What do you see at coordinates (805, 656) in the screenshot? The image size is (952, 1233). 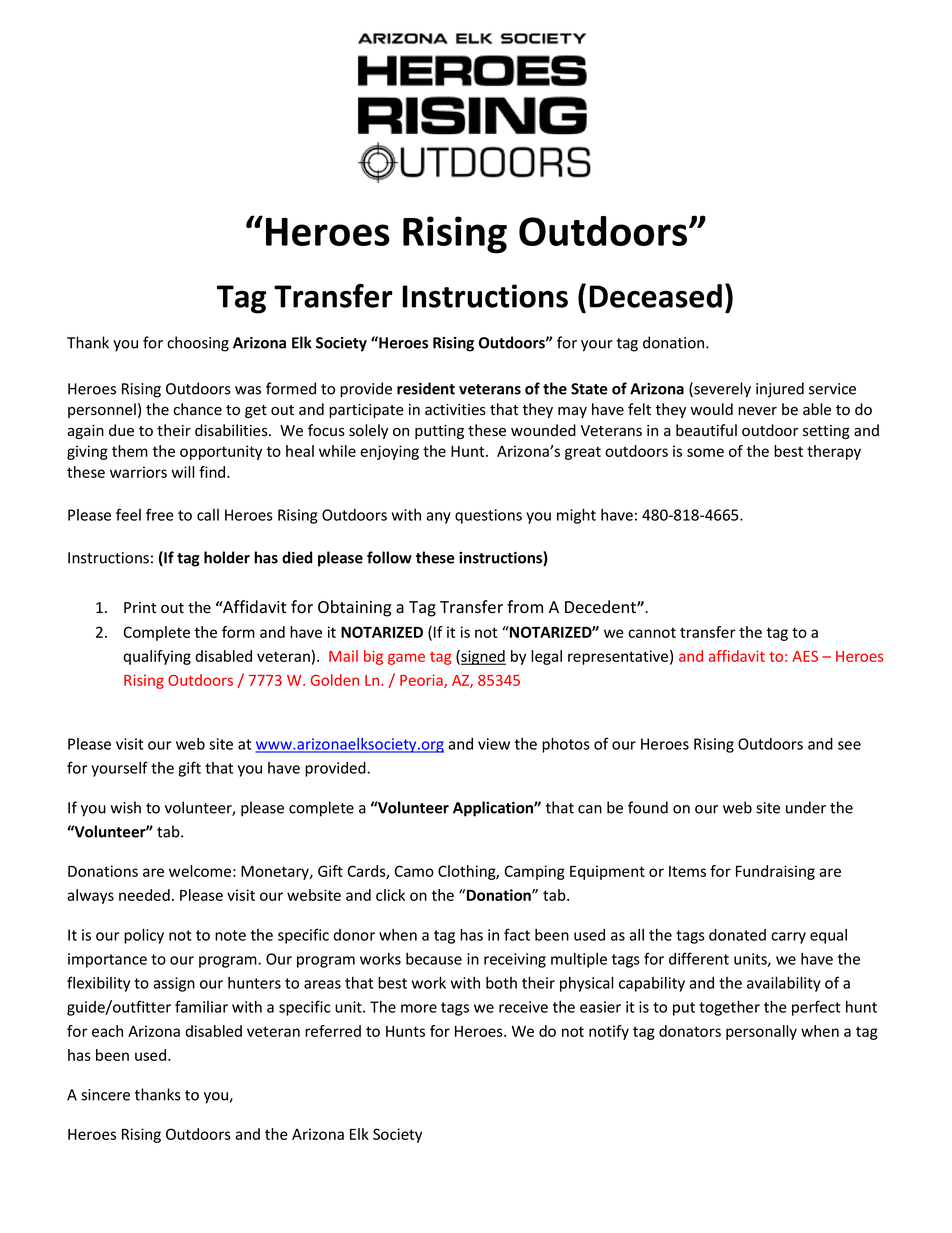 I see `AES` at bounding box center [805, 656].
